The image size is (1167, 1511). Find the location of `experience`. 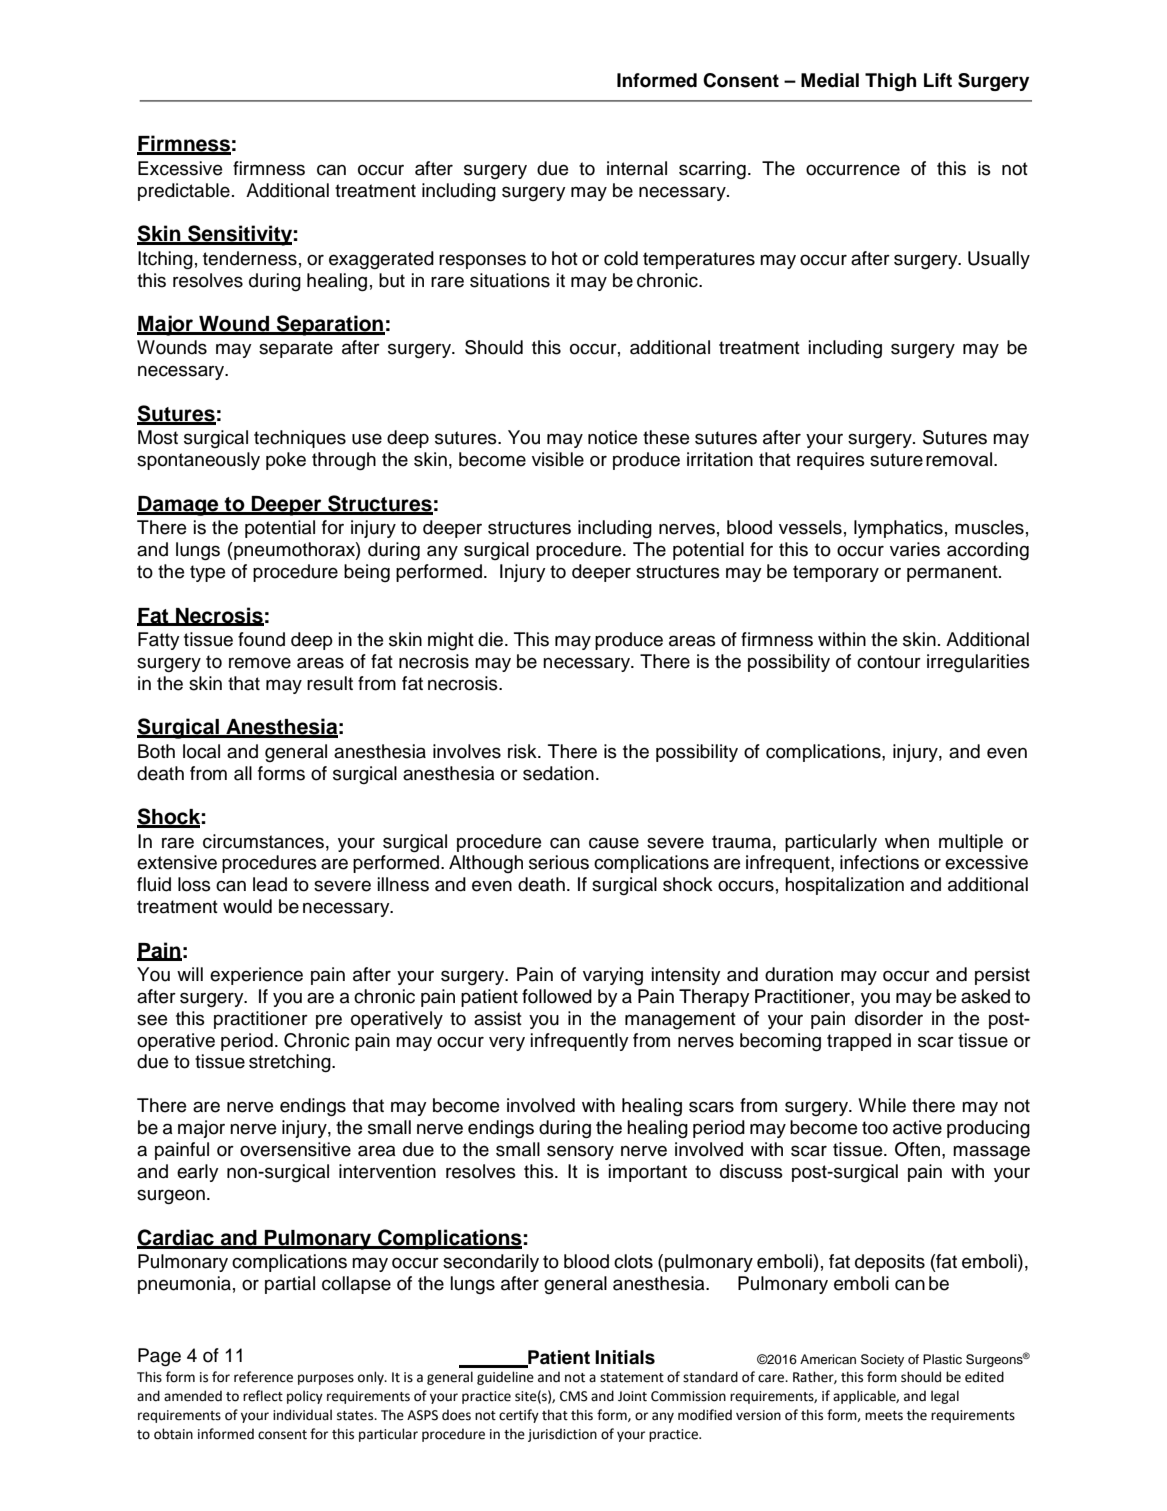

experience is located at coordinates (256, 976).
